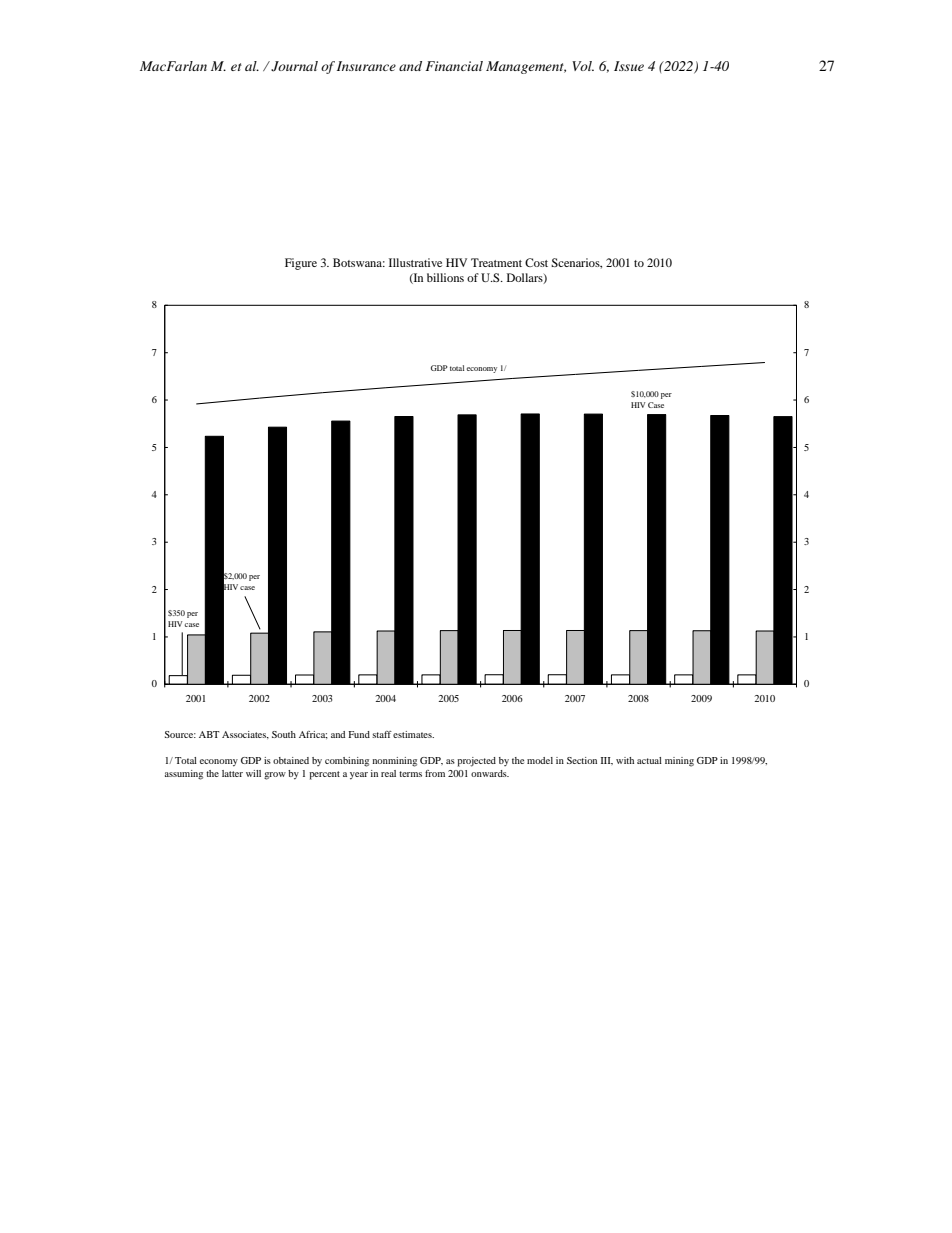  What do you see at coordinates (536, 262) in the screenshot?
I see `Cost` at bounding box center [536, 262].
